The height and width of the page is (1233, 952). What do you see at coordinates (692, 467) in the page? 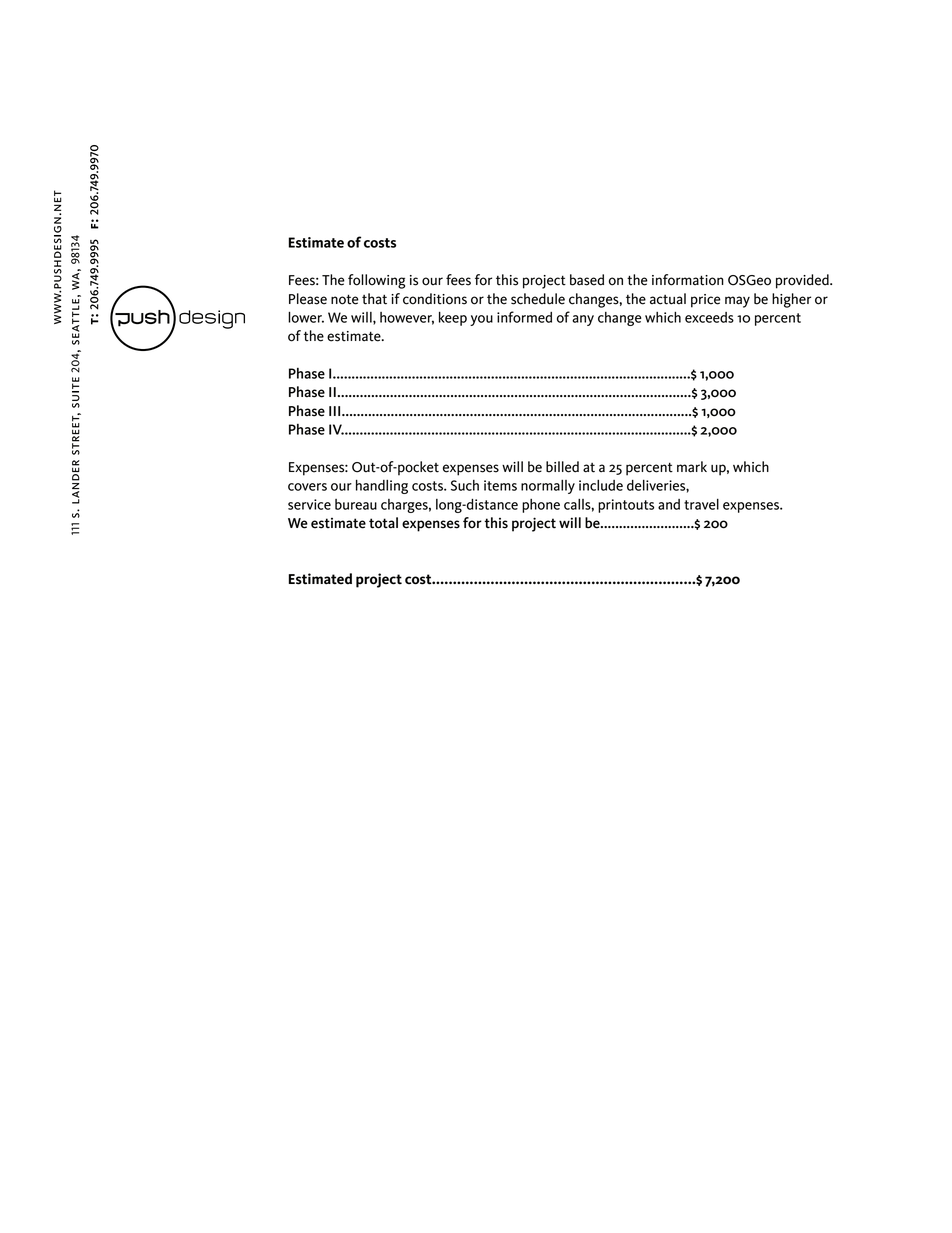
I see `mark` at bounding box center [692, 467].
